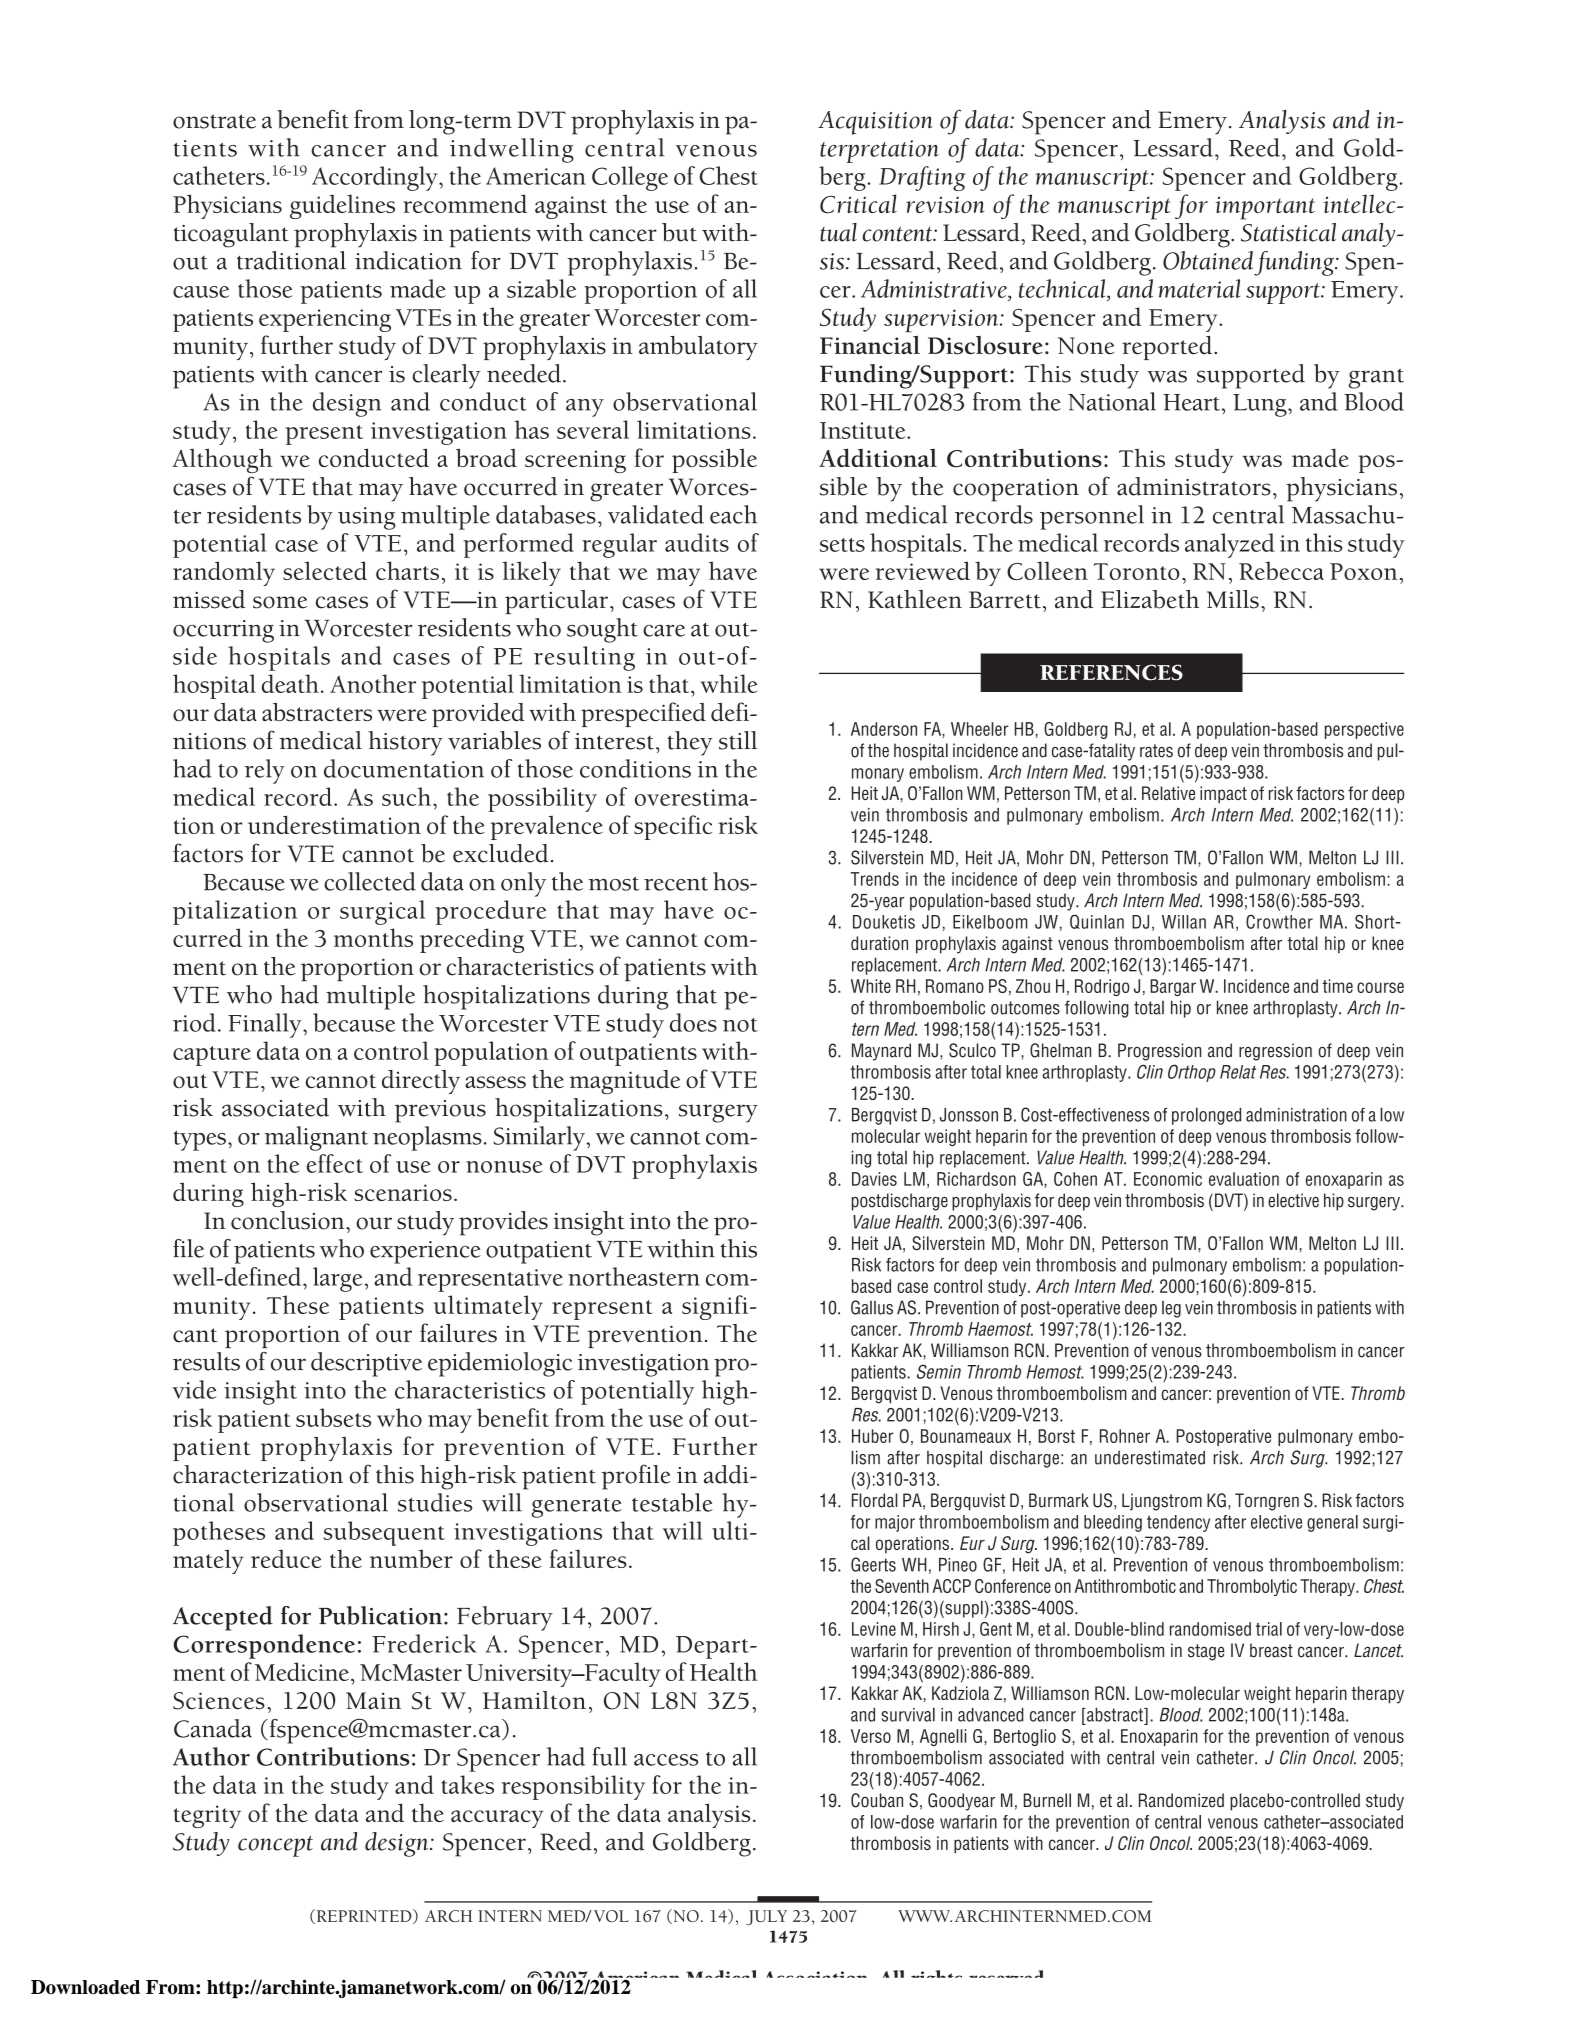  Describe the element at coordinates (1208, 260) in the page. I see `Obtained` at that location.
